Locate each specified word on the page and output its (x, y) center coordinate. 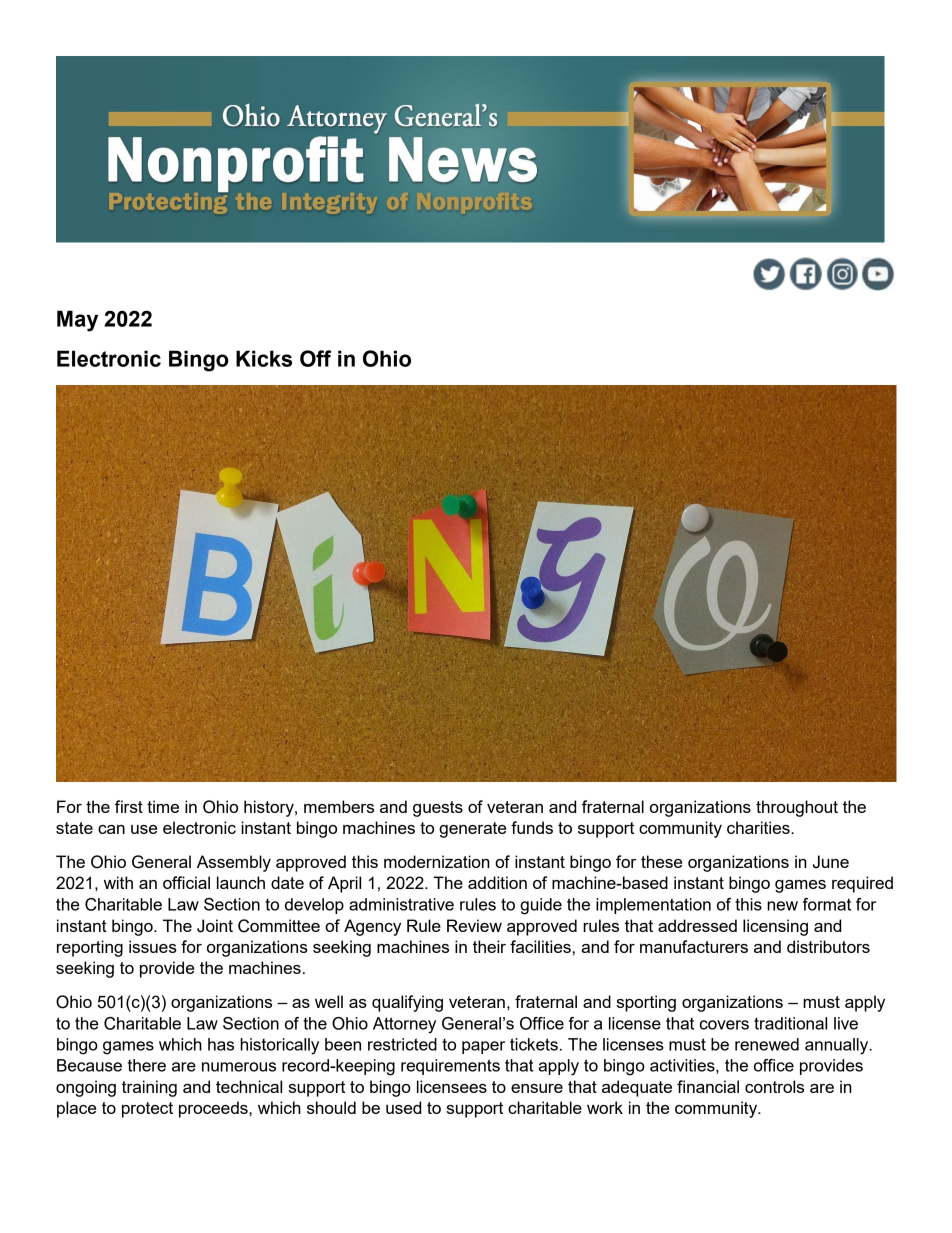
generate (472, 830)
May (77, 321)
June (831, 862)
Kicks (264, 358)
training (149, 1088)
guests (438, 809)
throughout (797, 808)
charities (759, 827)
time (163, 806)
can (111, 829)
